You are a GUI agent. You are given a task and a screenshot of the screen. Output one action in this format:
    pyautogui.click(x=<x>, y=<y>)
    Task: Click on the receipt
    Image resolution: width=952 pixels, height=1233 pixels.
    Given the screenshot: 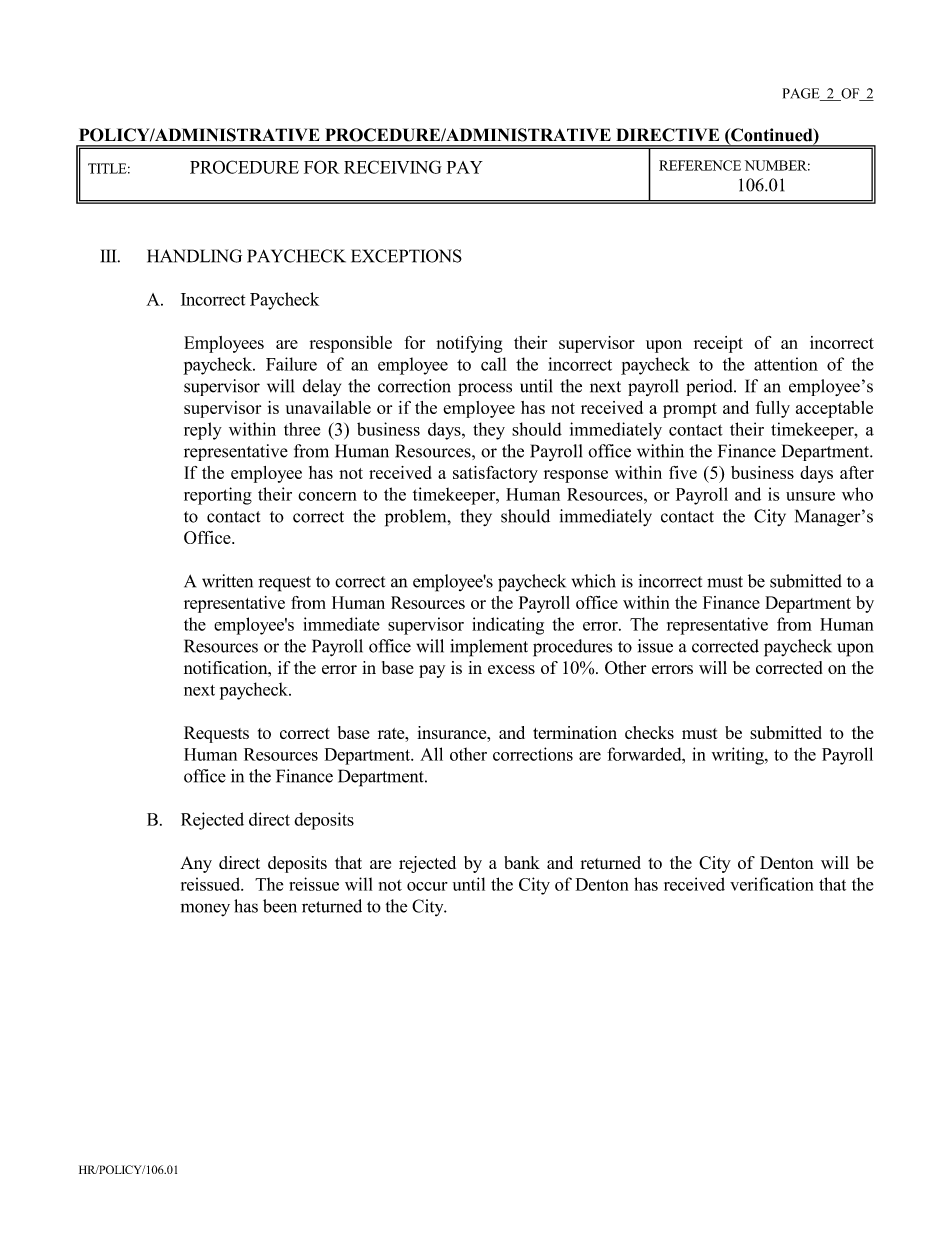 What is the action you would take?
    pyautogui.click(x=718, y=344)
